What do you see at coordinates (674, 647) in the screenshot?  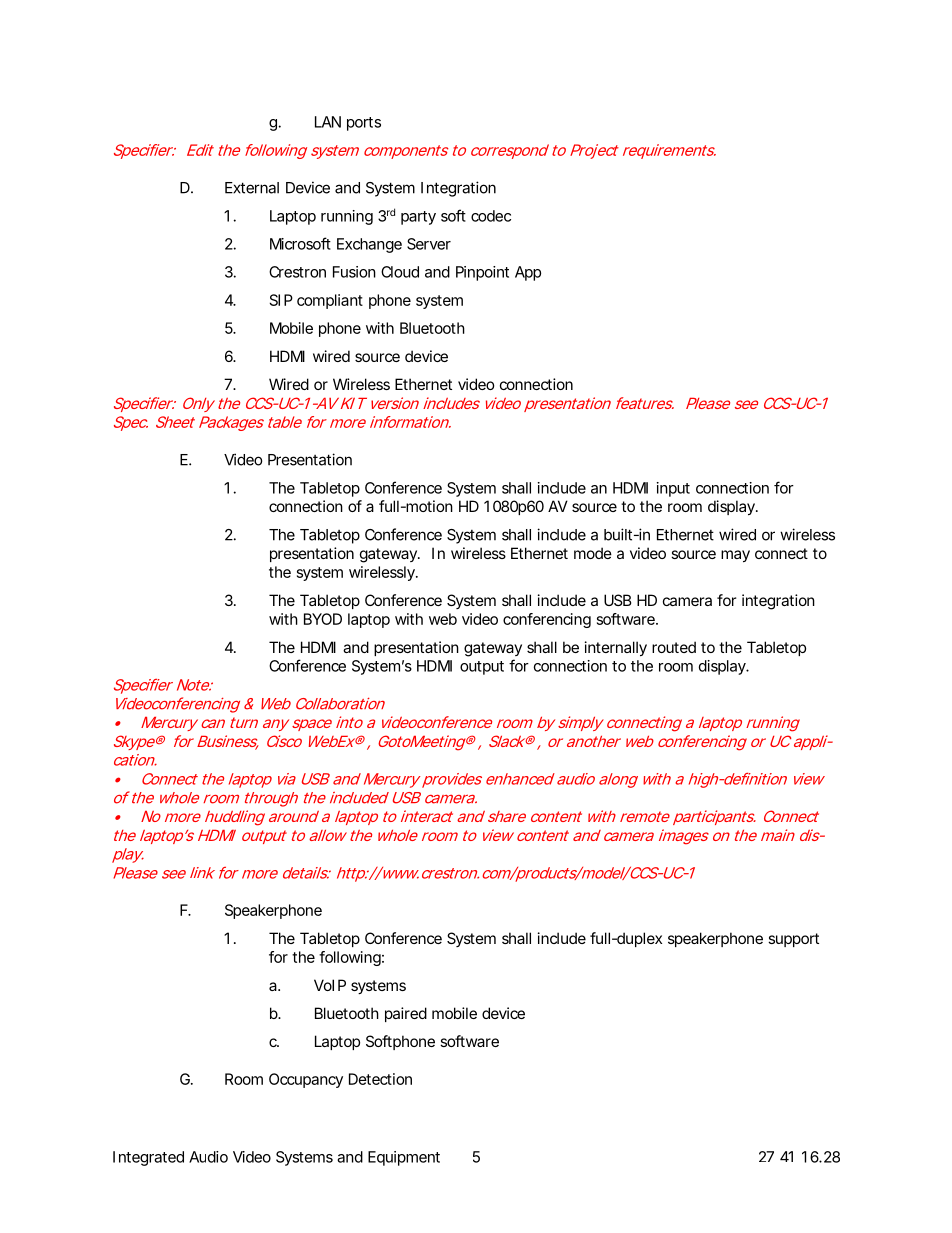 I see `routed` at bounding box center [674, 647].
